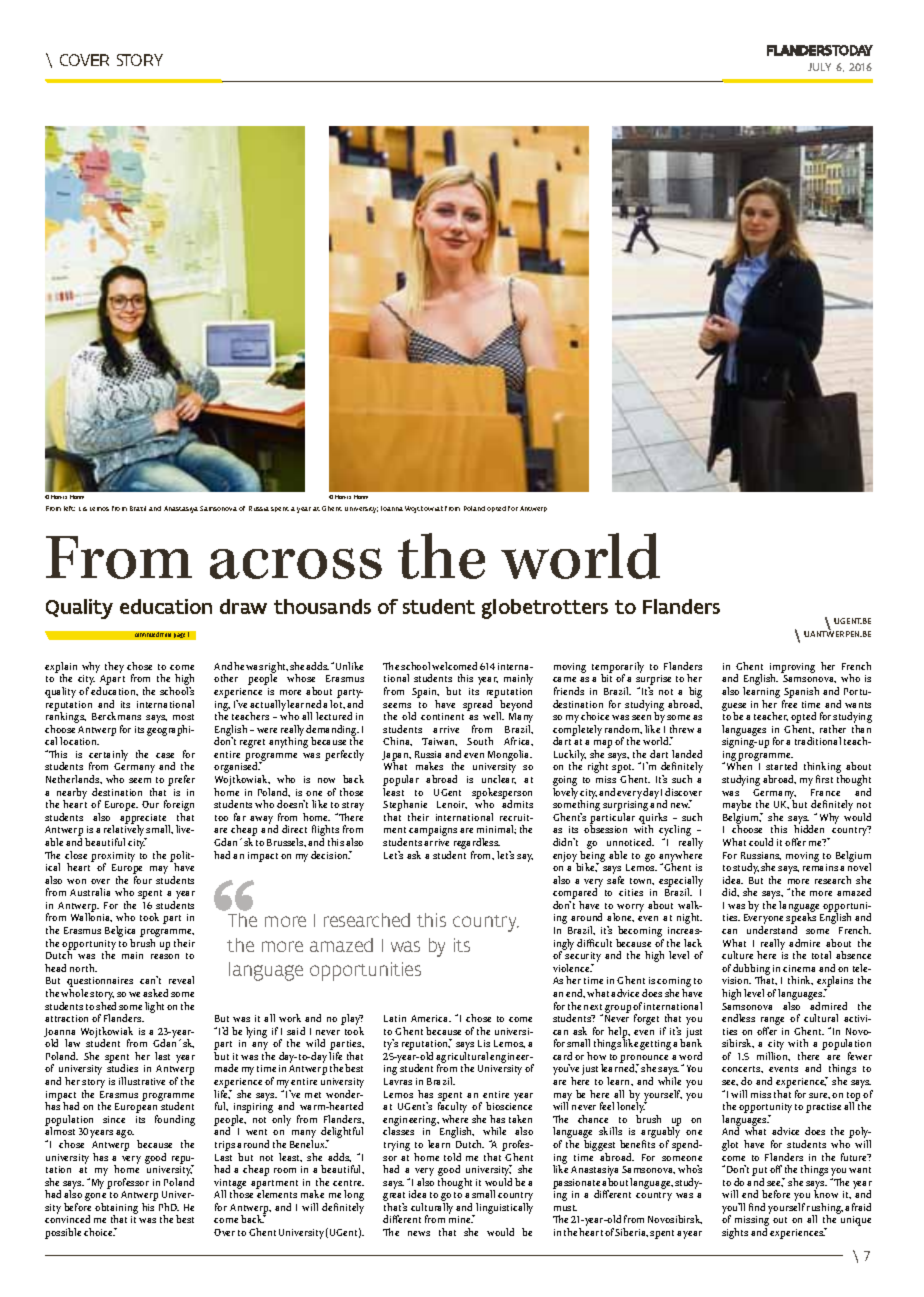 The image size is (924, 1297). What do you see at coordinates (757, 1207) in the image?
I see `find` at bounding box center [757, 1207].
